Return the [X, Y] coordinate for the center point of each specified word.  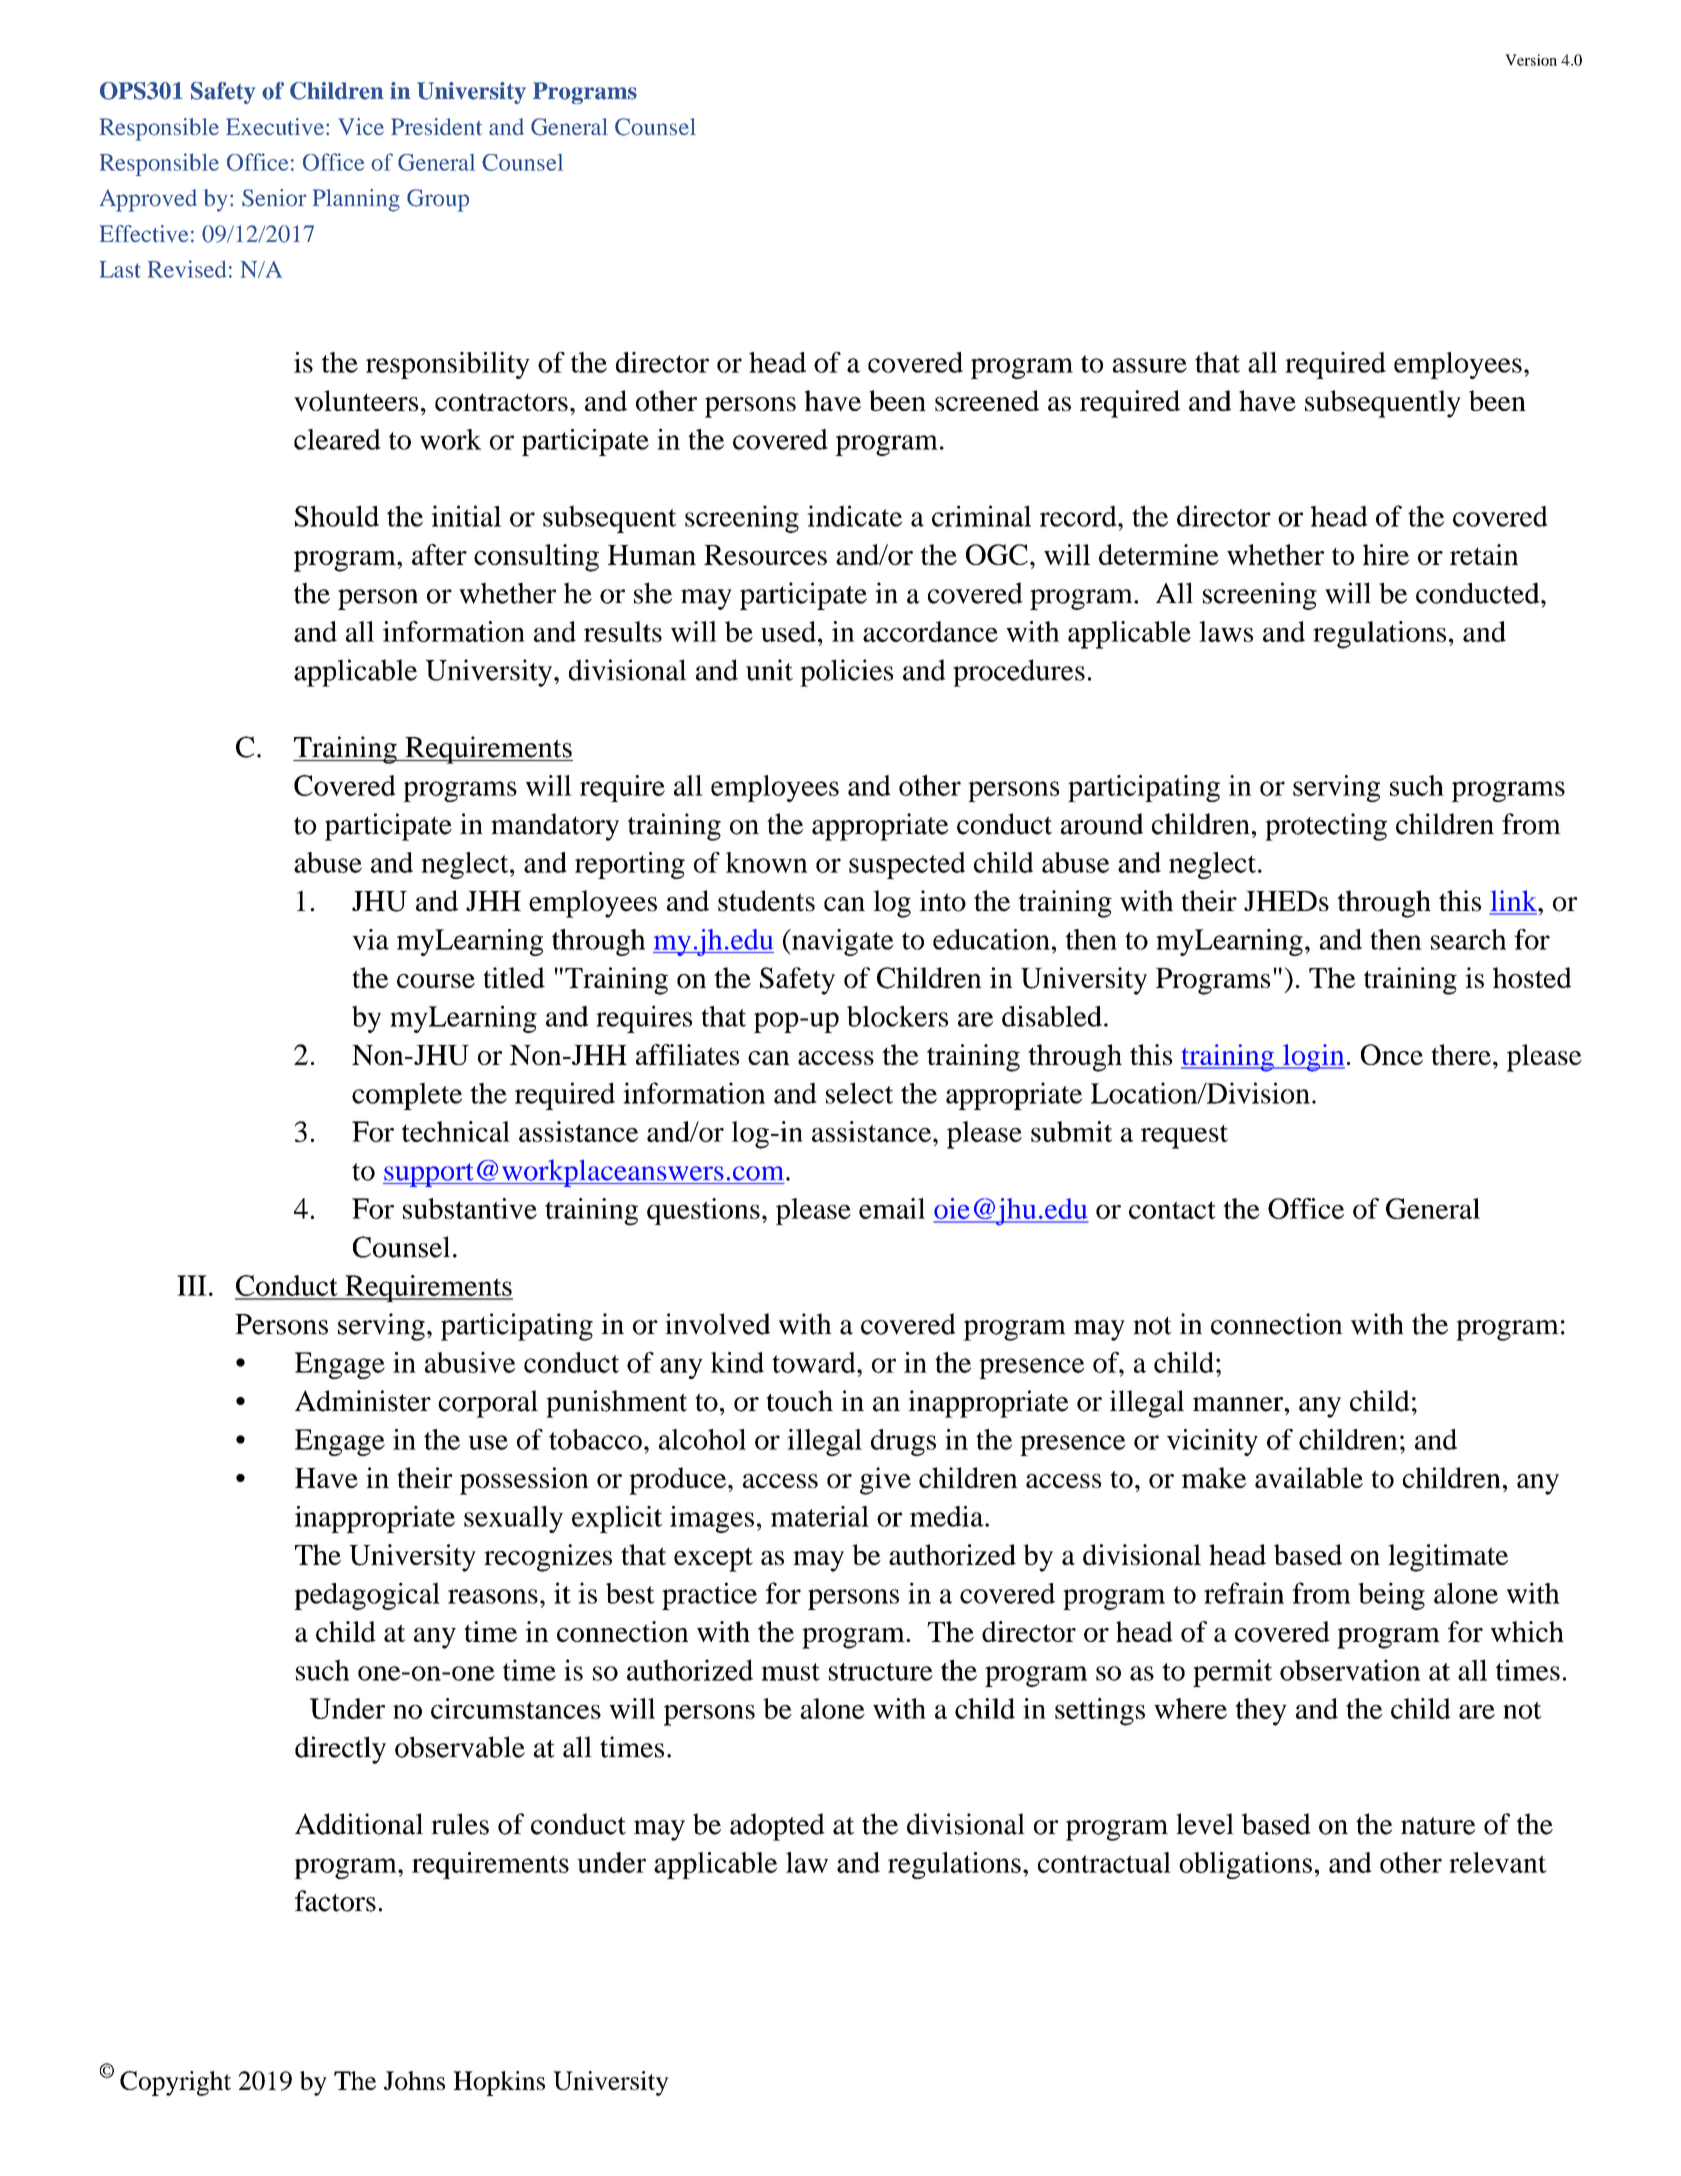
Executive [276, 126]
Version [1531, 60]
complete [407, 1096]
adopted [777, 1827]
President [436, 127]
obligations [1245, 1865]
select [859, 1093]
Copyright [175, 2083]
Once [1392, 1054]
